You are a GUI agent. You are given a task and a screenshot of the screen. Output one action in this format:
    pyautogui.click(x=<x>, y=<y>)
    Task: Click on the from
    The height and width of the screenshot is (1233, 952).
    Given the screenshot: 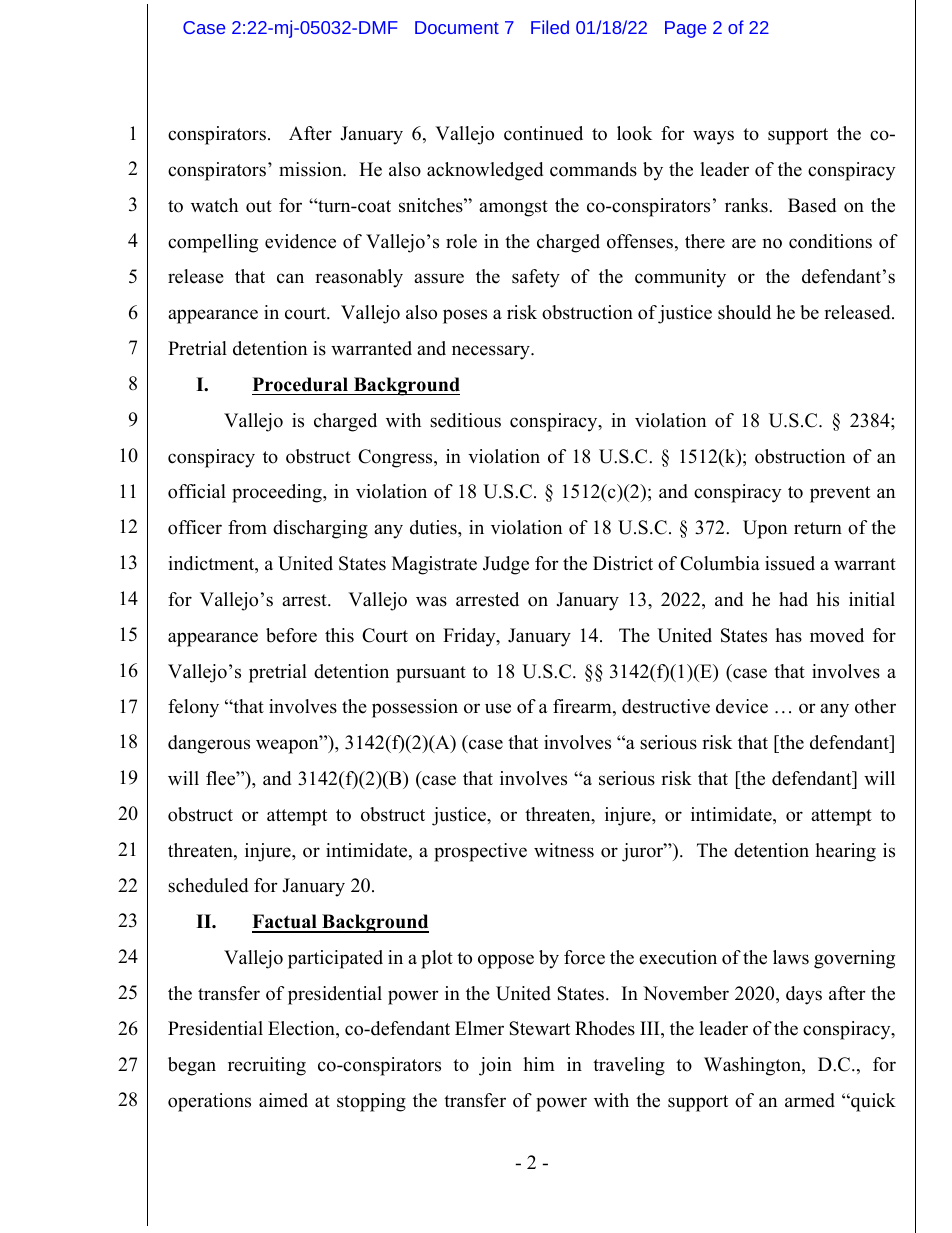 What is the action you would take?
    pyautogui.click(x=247, y=527)
